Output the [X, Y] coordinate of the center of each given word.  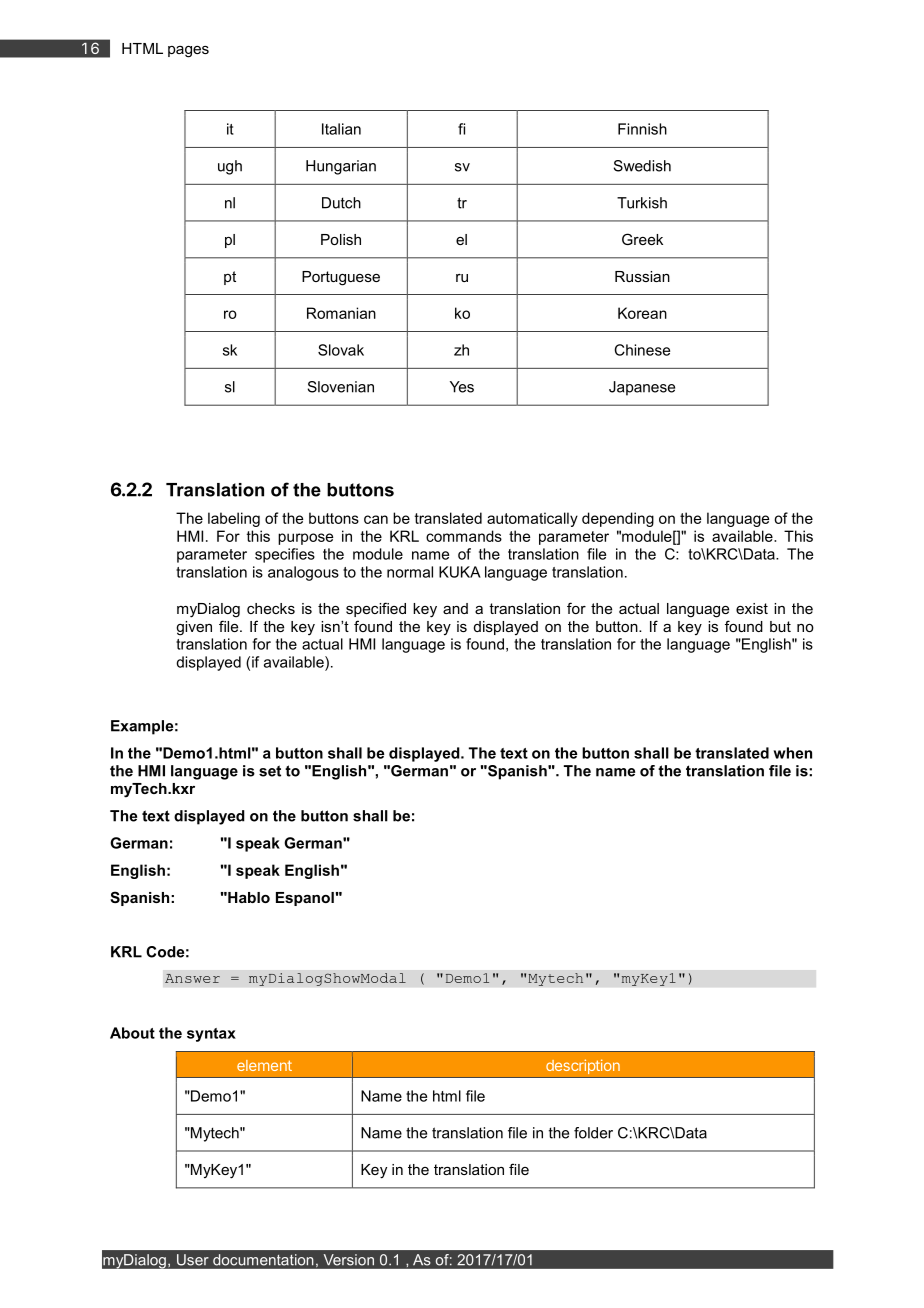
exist [752, 608]
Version [349, 1260]
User [192, 1260]
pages [188, 52]
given [194, 628]
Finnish [642, 129]
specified [376, 609]
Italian [341, 129]
